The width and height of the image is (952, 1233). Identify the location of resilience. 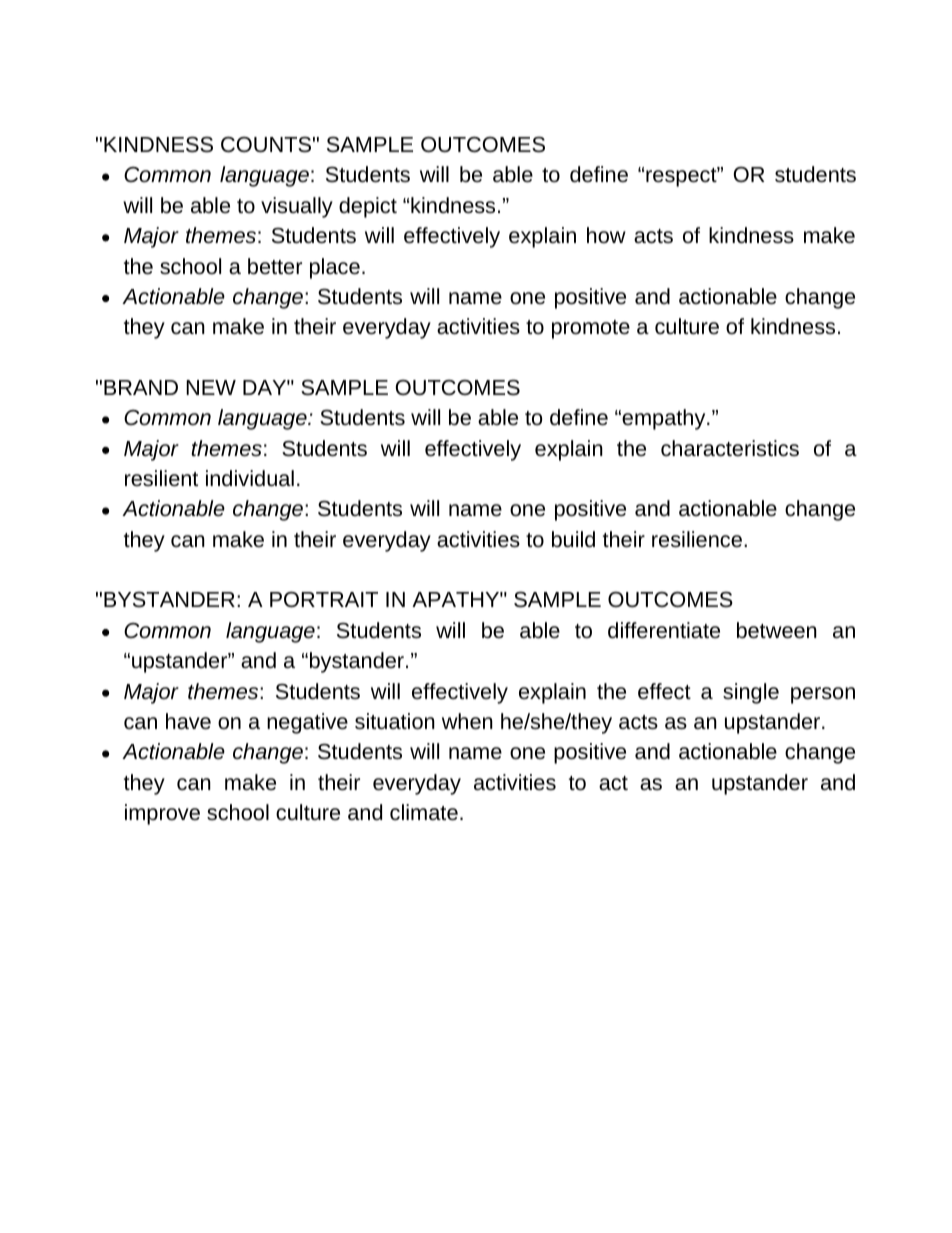
(697, 539).
